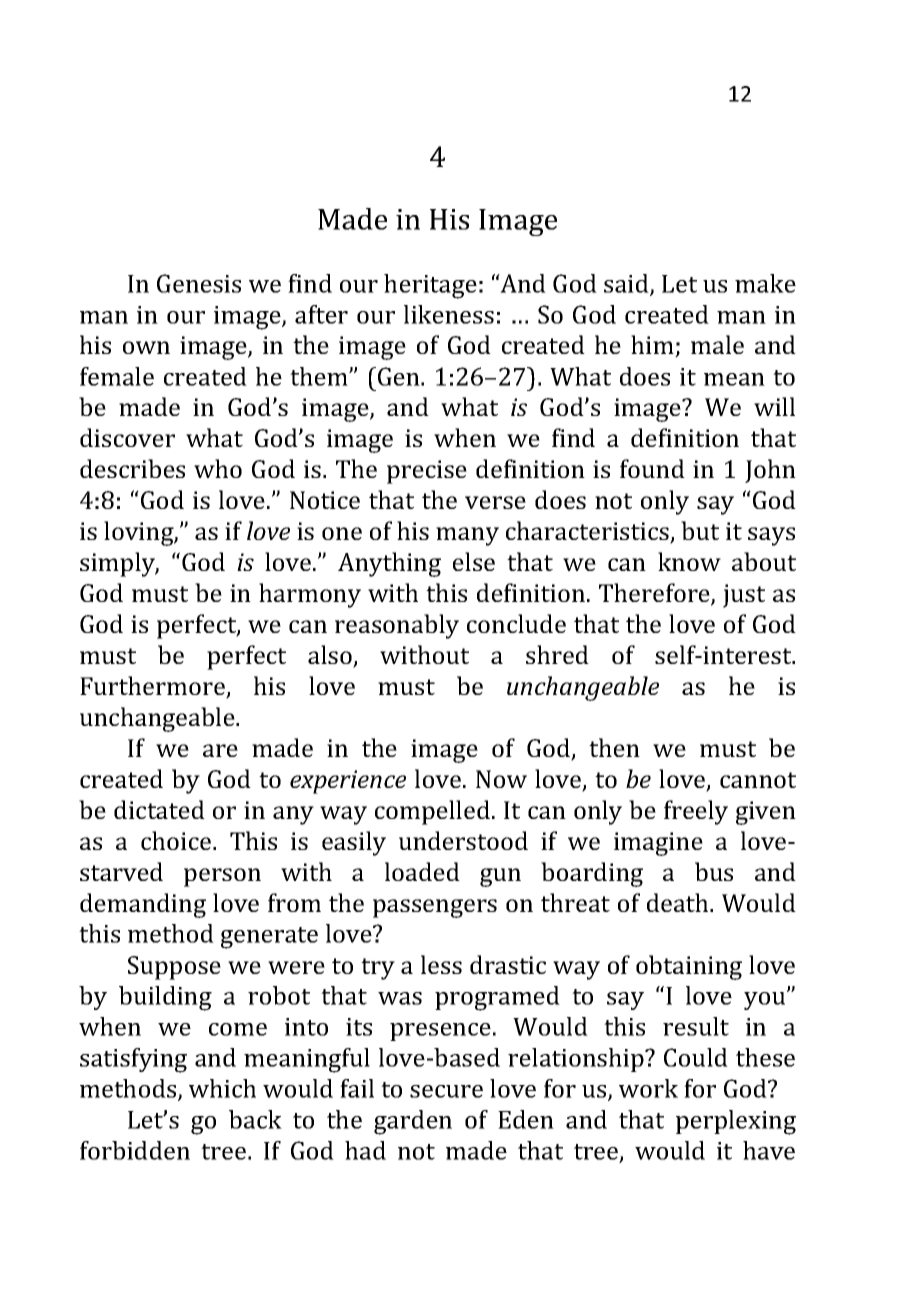  What do you see at coordinates (614, 747) in the page?
I see `then` at bounding box center [614, 747].
